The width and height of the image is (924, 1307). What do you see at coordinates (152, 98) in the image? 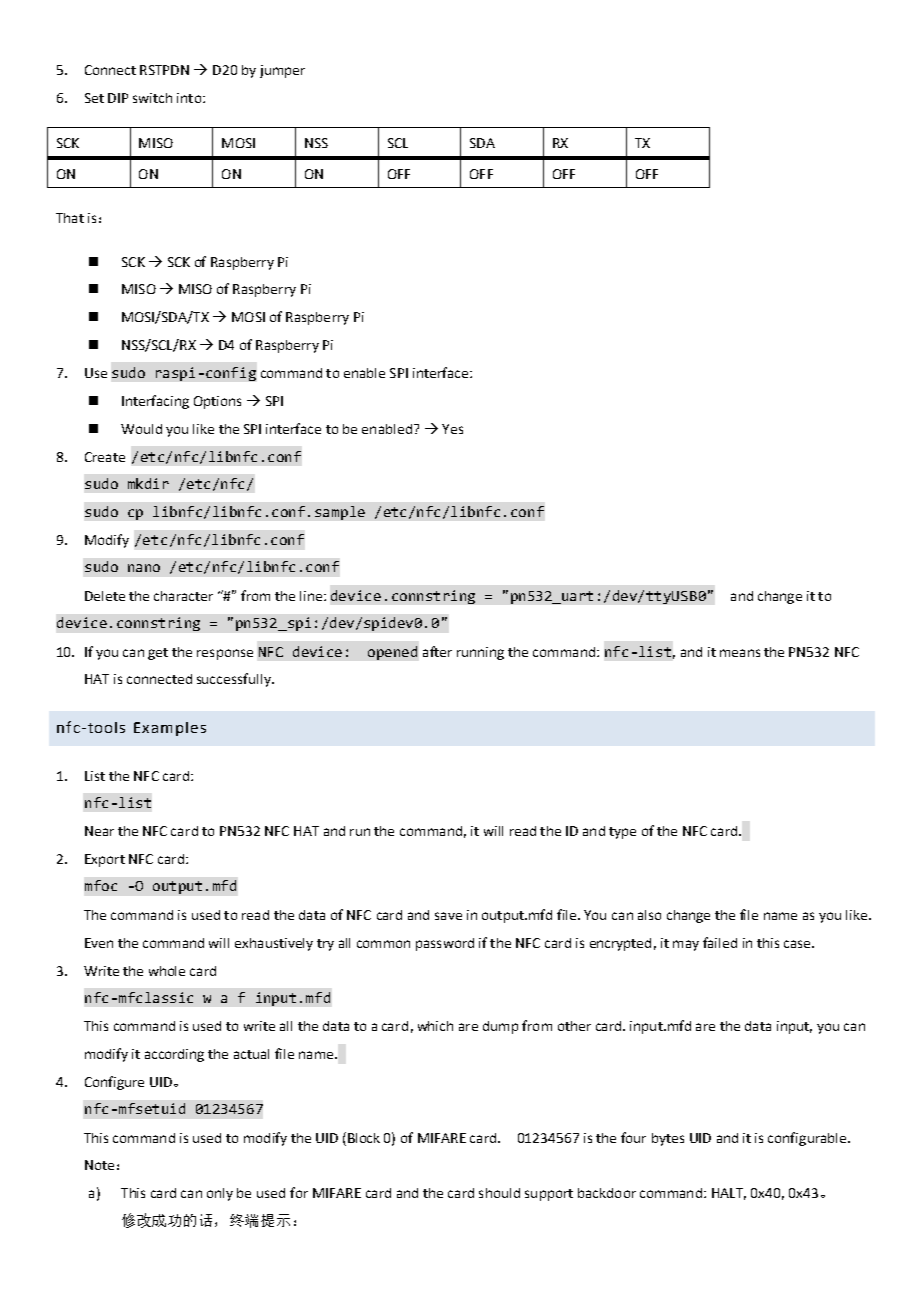
I see `switch` at bounding box center [152, 98].
